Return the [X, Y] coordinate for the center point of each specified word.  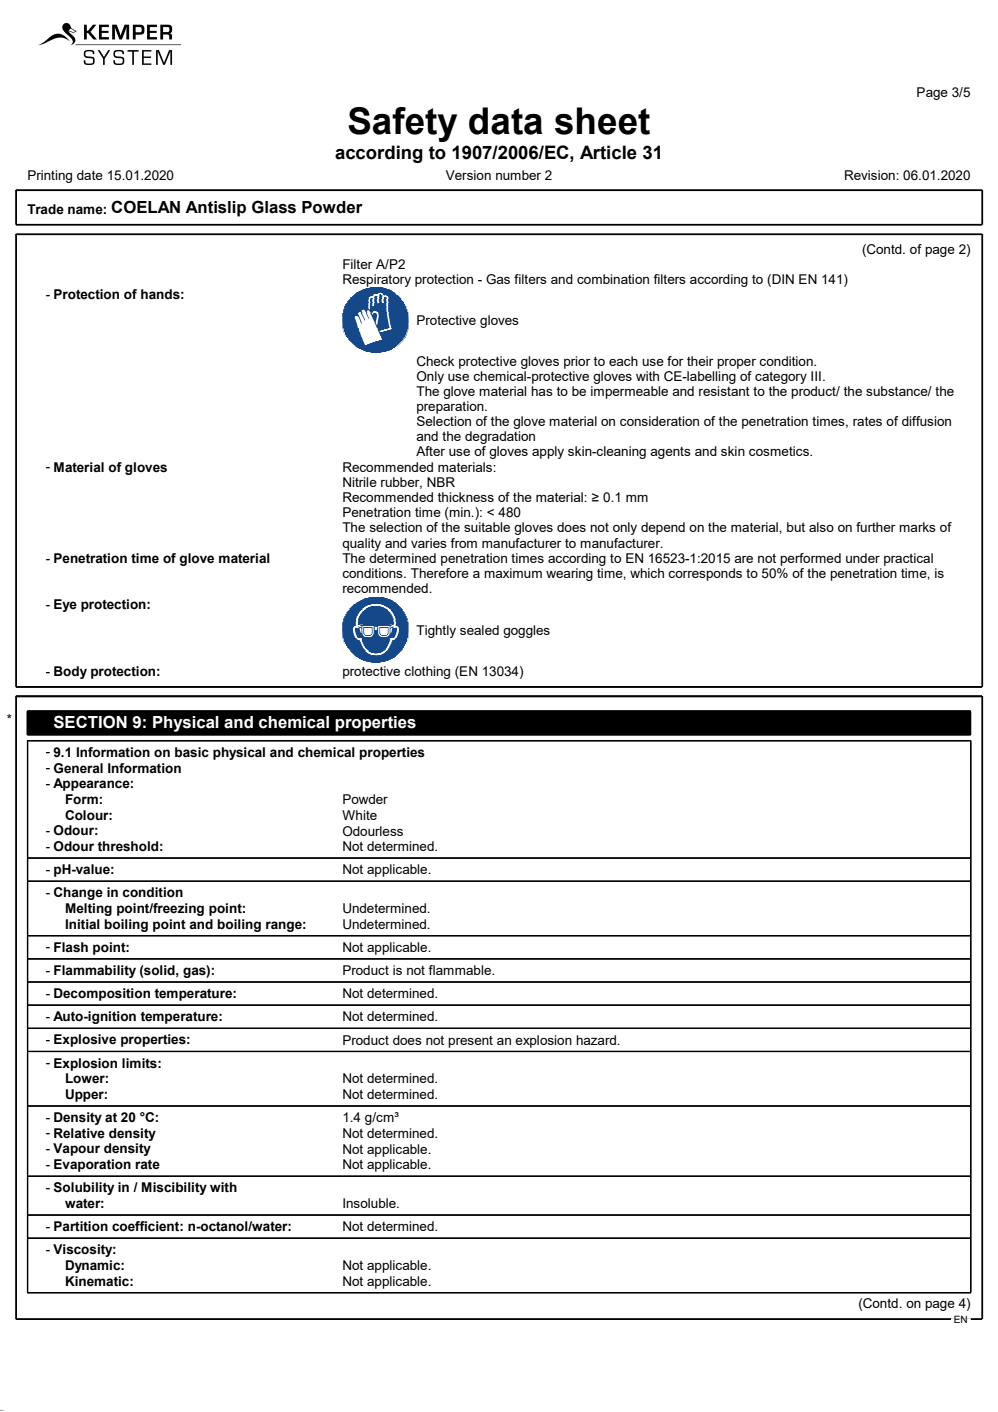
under [863, 558]
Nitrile [360, 482]
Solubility [84, 1188]
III [816, 376]
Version [468, 175]
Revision [871, 175]
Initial [82, 924]
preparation [451, 407]
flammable [460, 970]
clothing [427, 672]
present [471, 1042]
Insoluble [370, 1203]
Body [70, 672]
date [90, 175]
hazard [597, 1040]
